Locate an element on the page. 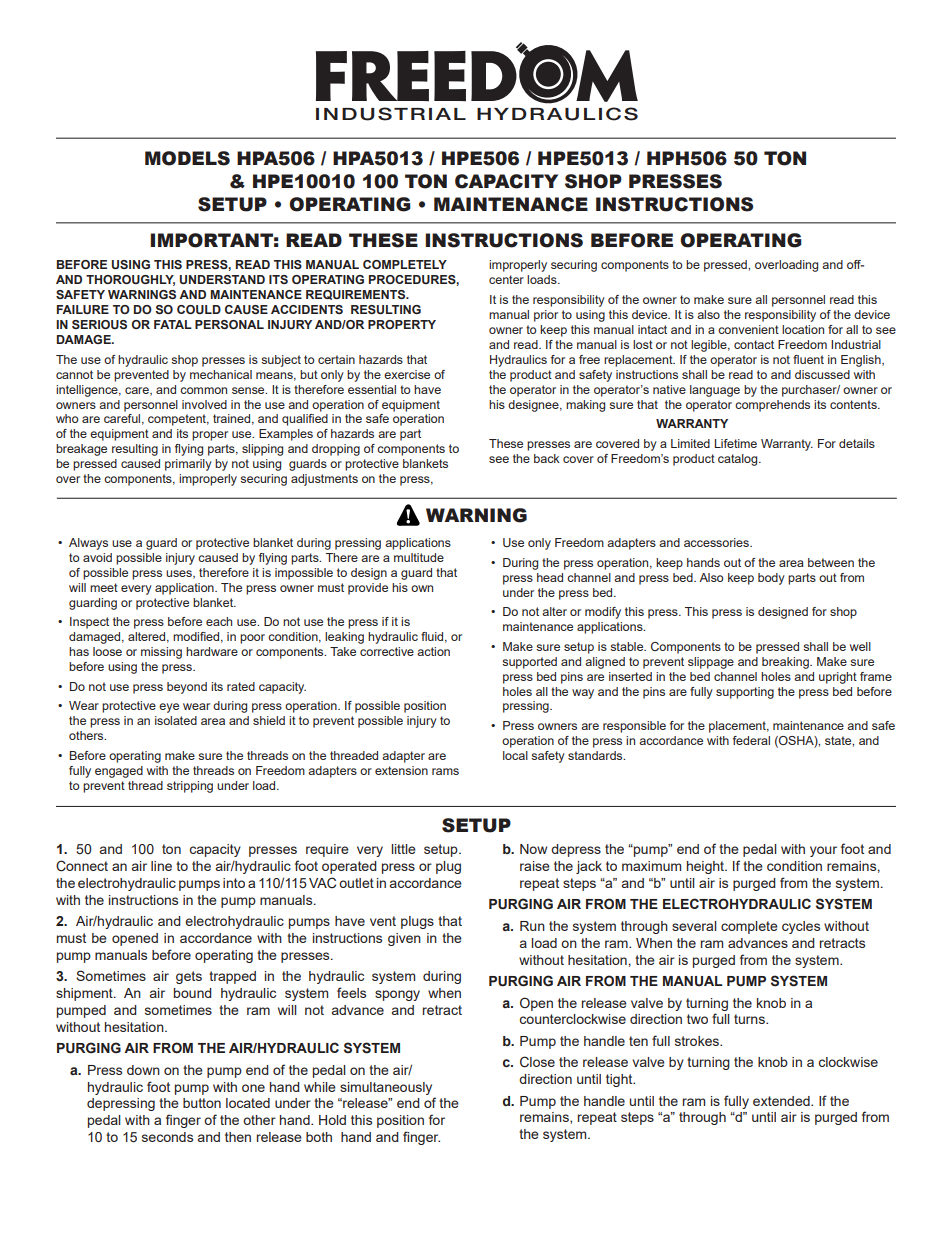 This image has height=1233, width=952. missing is located at coordinates (161, 653).
